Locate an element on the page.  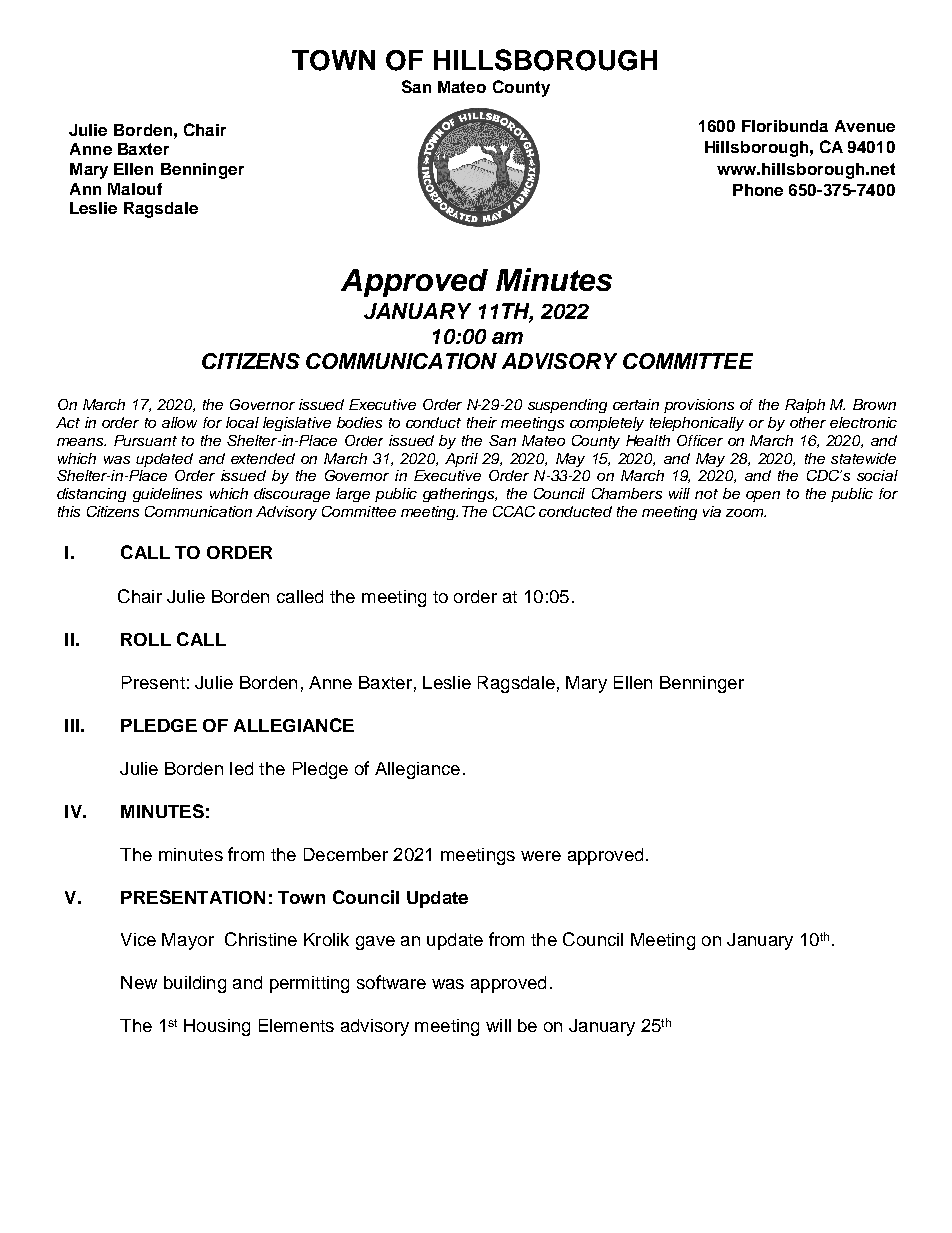
Phone is located at coordinates (758, 190).
